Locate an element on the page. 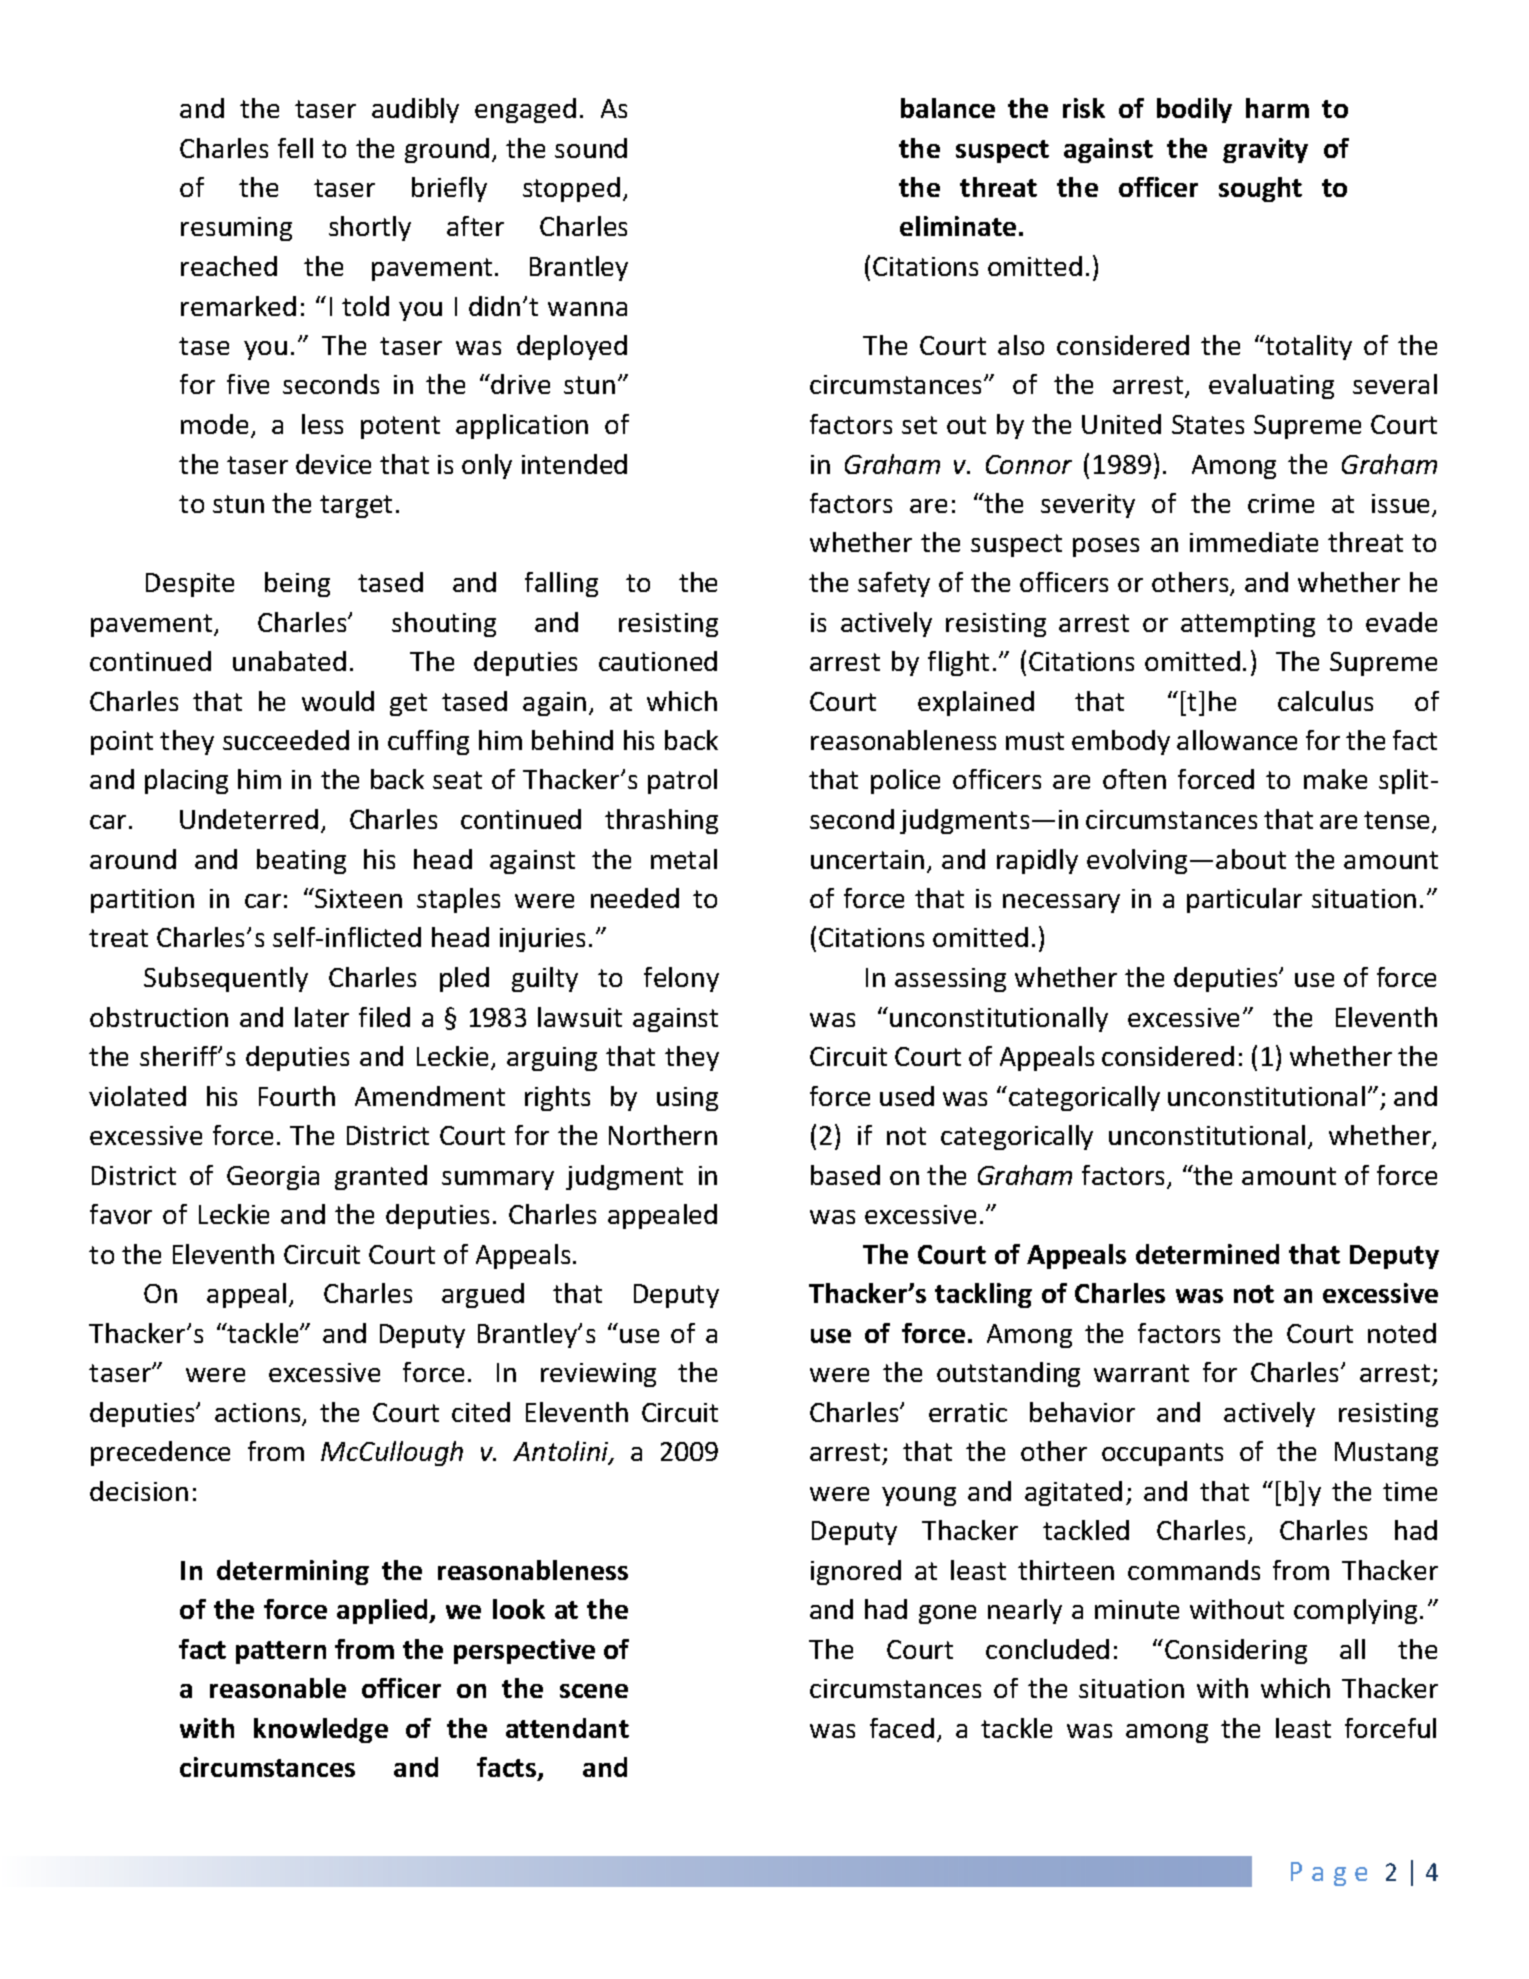 Image resolution: width=1529 pixels, height=1979 pixels. pattern is located at coordinates (281, 1652).
